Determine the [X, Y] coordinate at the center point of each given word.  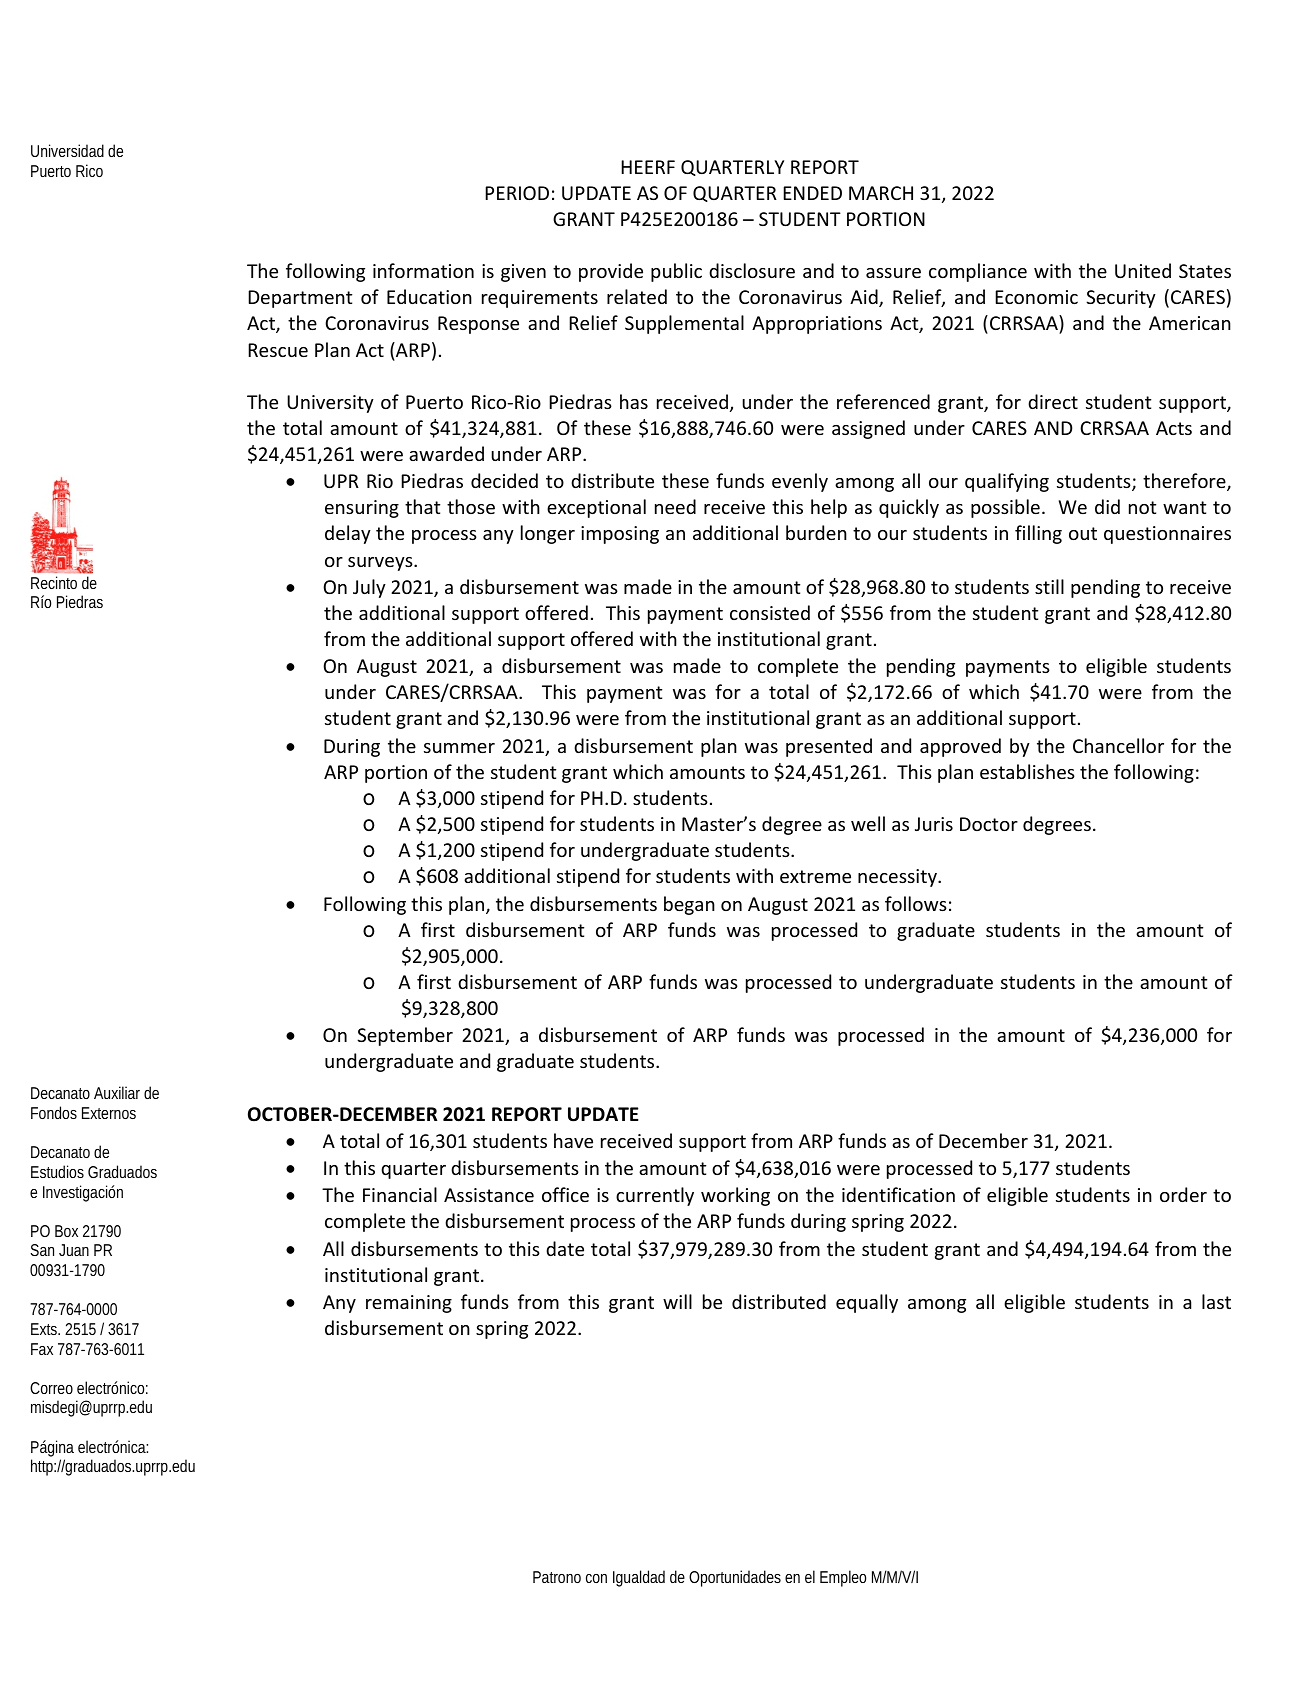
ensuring [362, 509]
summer [459, 748]
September [405, 1036]
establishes [1027, 771]
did [1107, 506]
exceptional [596, 508]
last [1216, 1301]
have [573, 1140]
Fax [42, 1349]
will [677, 1301]
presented [829, 747]
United [1143, 270]
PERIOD [517, 193]
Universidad [67, 150]
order [1183, 1194]
